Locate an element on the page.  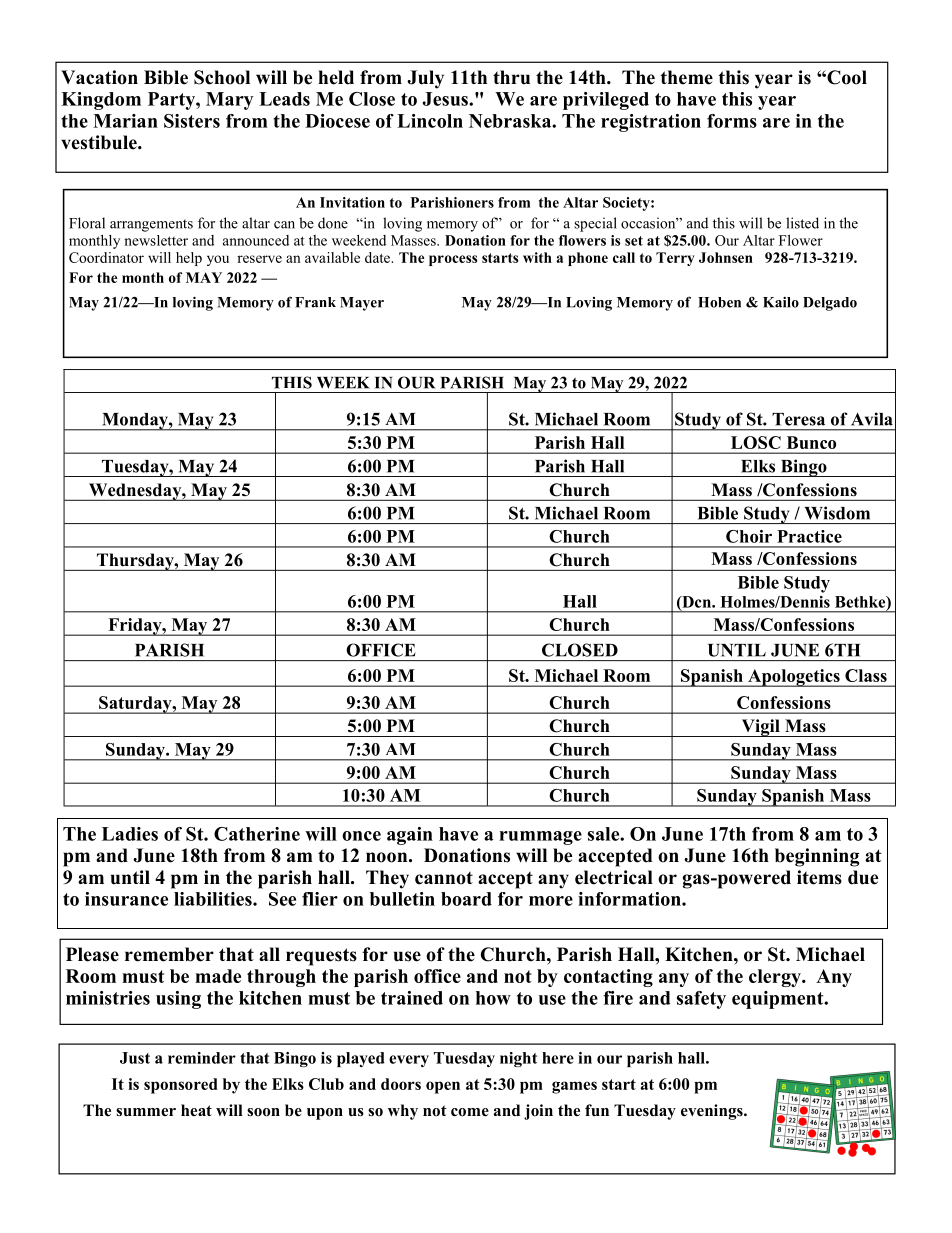
evenings is located at coordinates (713, 1112).
